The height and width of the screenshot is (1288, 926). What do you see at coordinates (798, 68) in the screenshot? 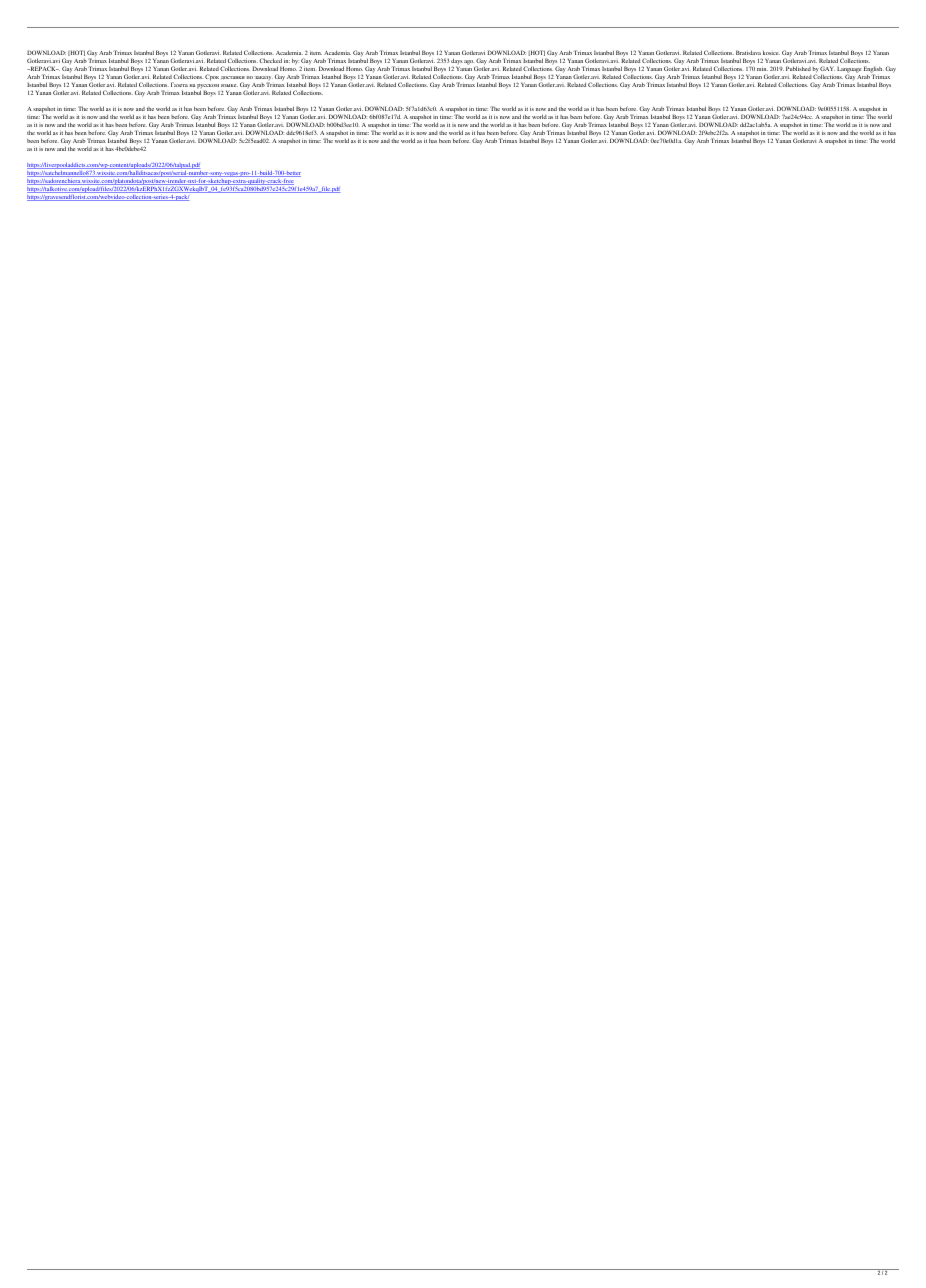
I see `Published` at bounding box center [798, 68].
